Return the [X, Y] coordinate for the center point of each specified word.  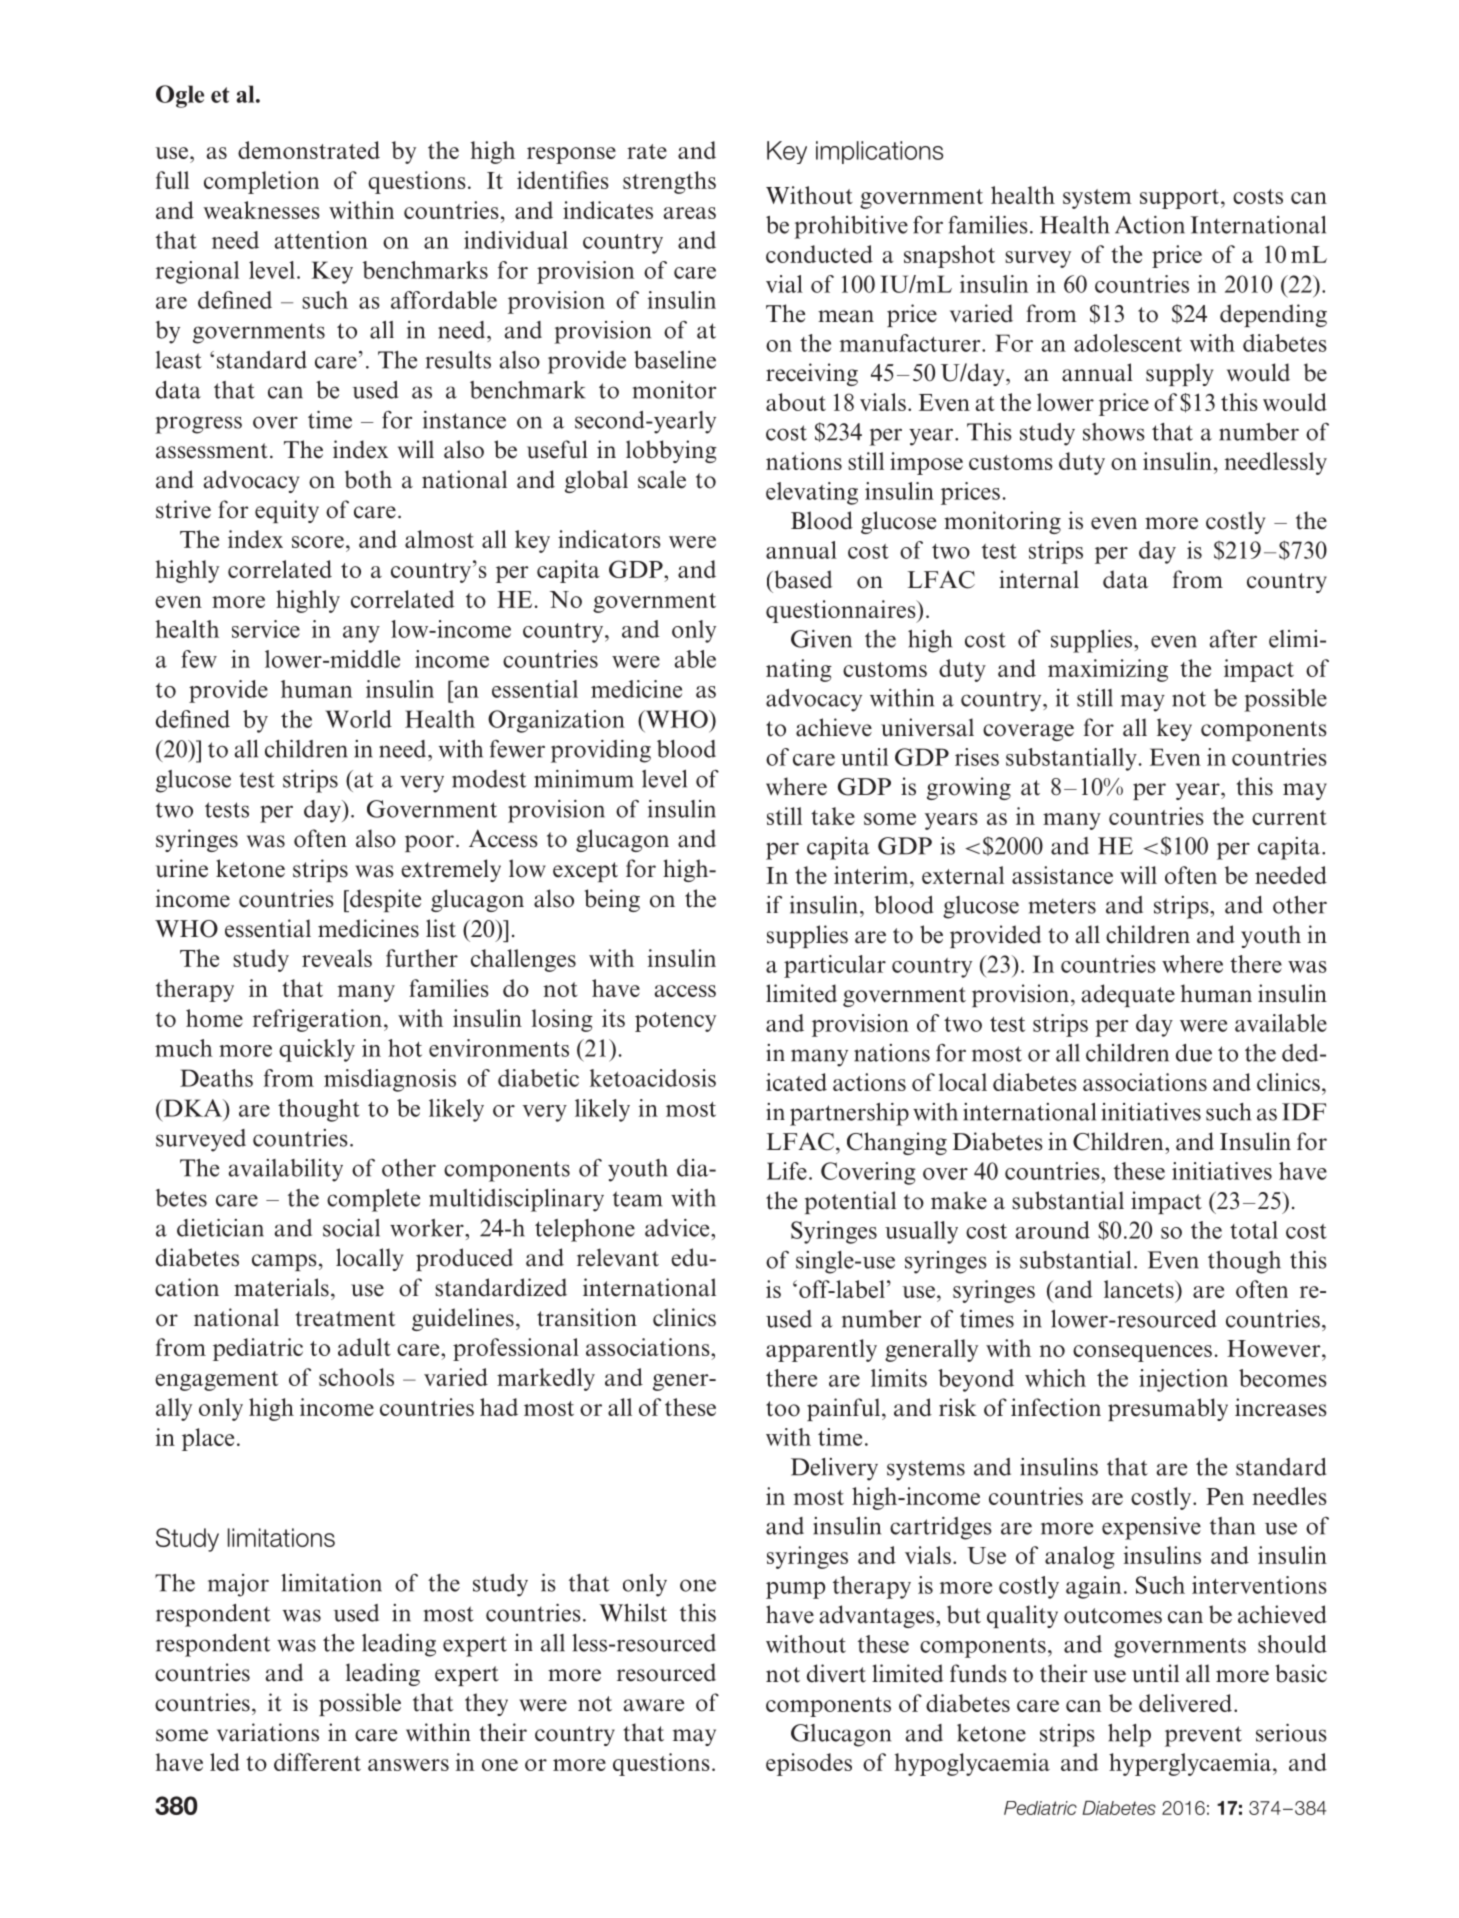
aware [653, 1705]
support [1181, 199]
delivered [1185, 1703]
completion [261, 182]
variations [268, 1732]
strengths [669, 182]
